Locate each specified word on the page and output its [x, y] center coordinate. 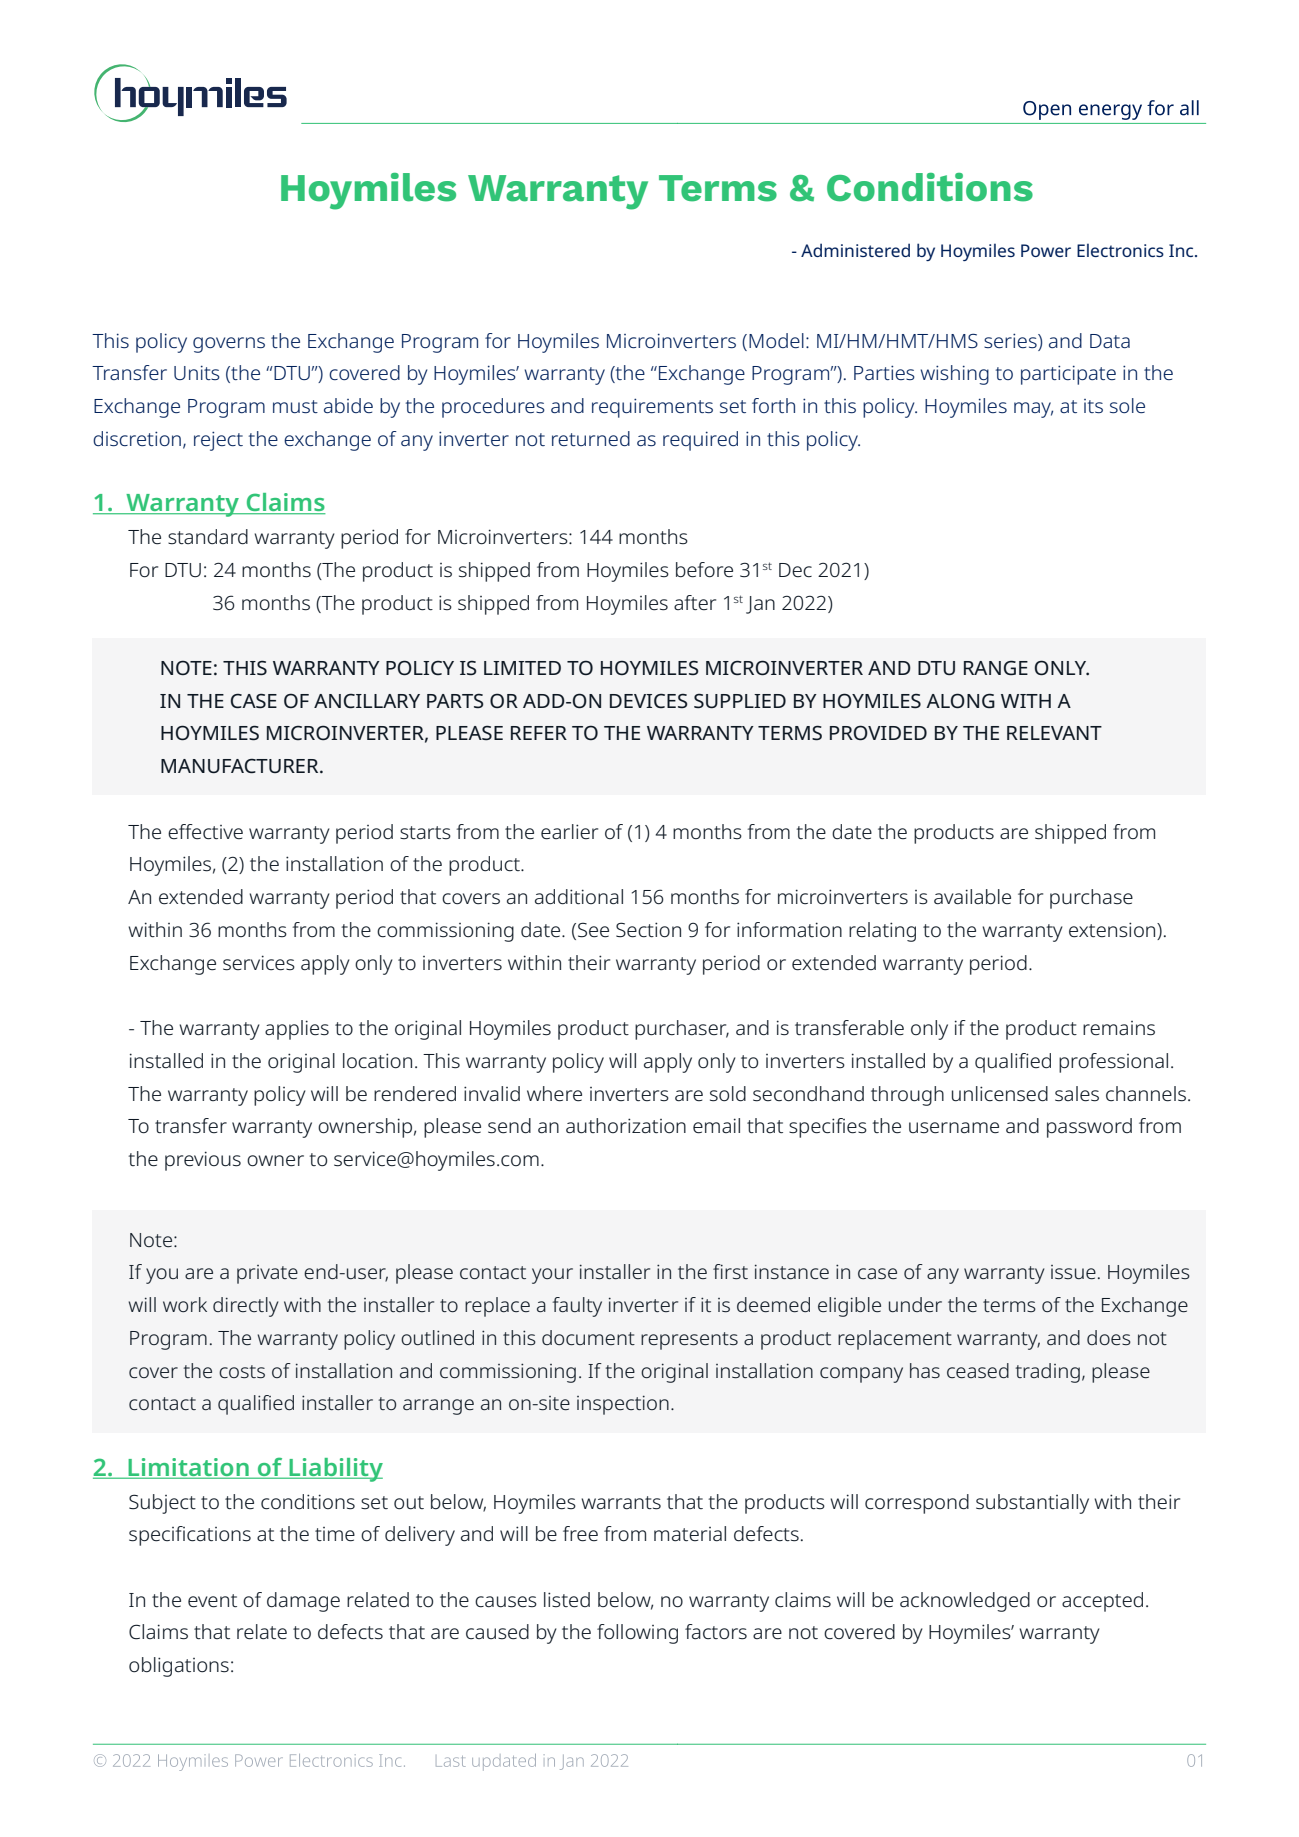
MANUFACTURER [241, 766]
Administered [855, 250]
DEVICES [649, 700]
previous [203, 1161]
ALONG [960, 700]
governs [229, 345]
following [637, 1634]
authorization [626, 1126]
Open [1047, 110]
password [1089, 1128]
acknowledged [965, 1602]
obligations [179, 1667]
